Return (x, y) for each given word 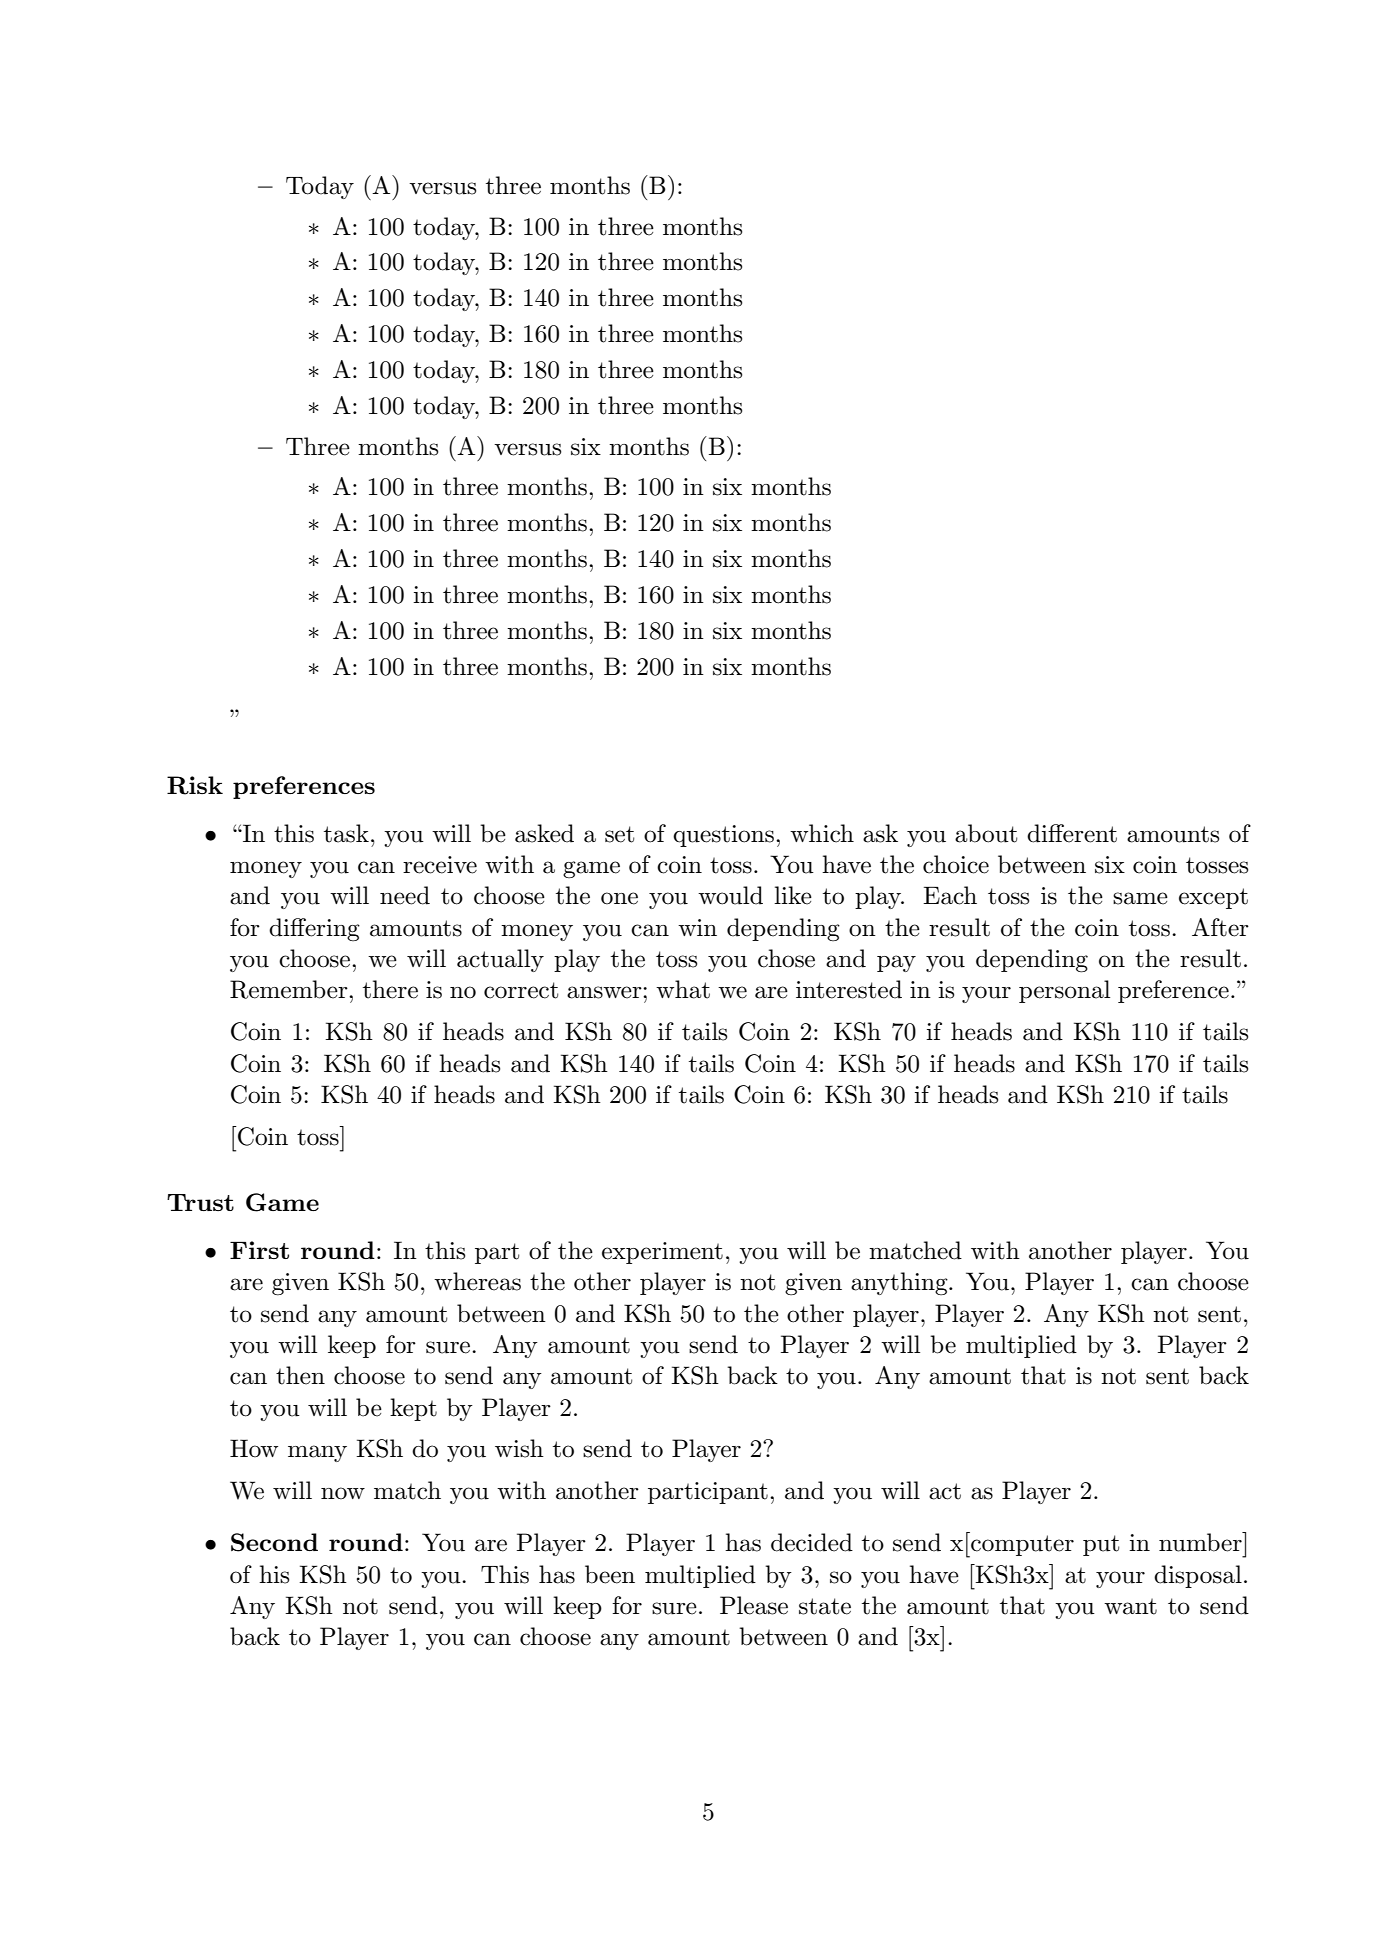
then (300, 1375)
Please (754, 1605)
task (346, 833)
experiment (662, 1253)
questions (723, 836)
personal (1064, 991)
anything (900, 1283)
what (683, 989)
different (1072, 833)
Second (274, 1542)
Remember (290, 989)
